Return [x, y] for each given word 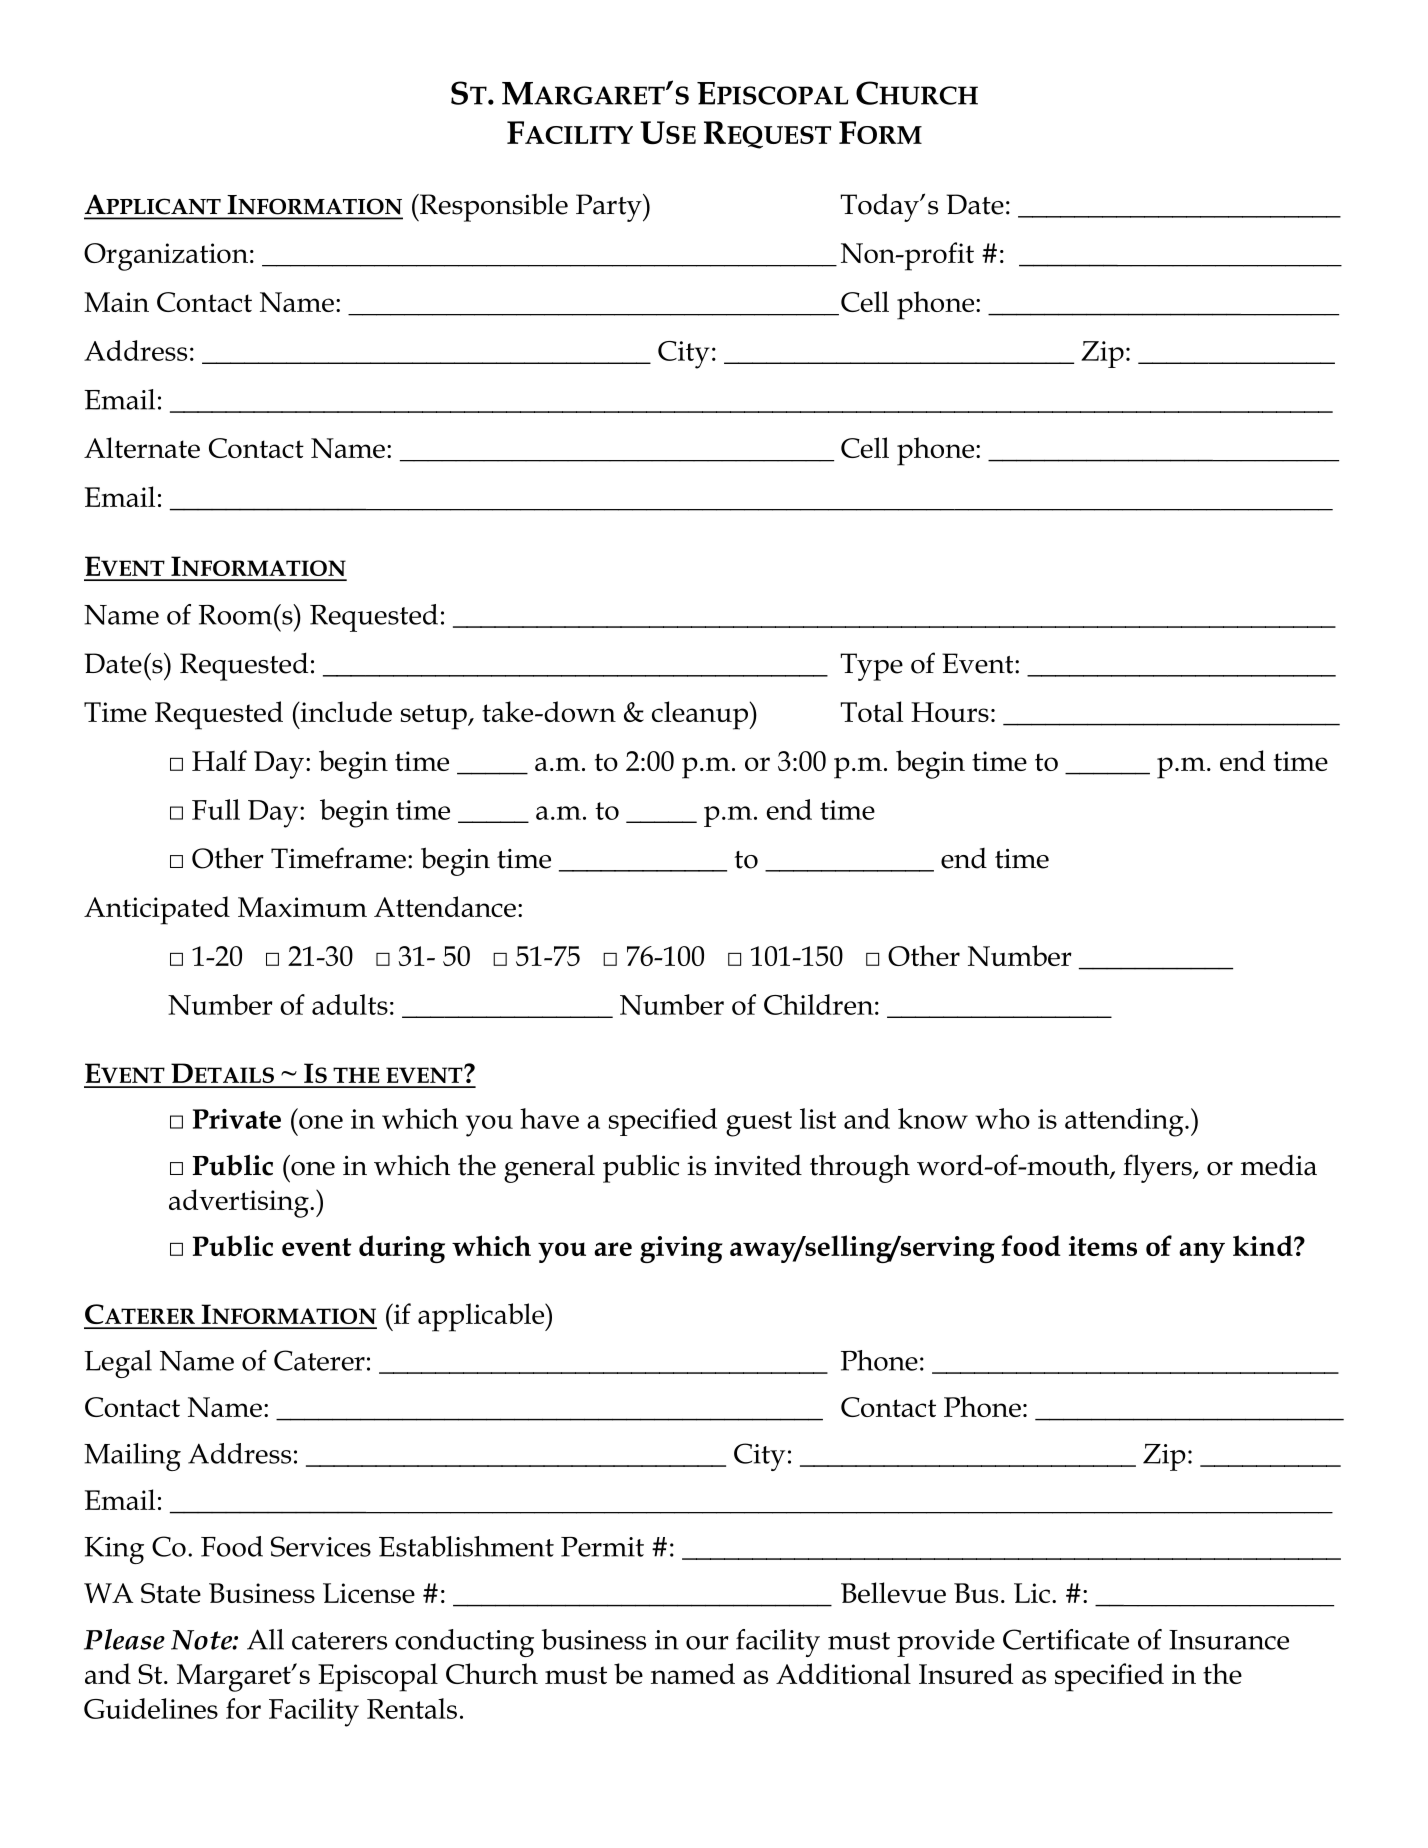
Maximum [302, 907]
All [265, 1639]
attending [1125, 1122]
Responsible [493, 208]
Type [871, 667]
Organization [166, 257]
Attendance [445, 906]
